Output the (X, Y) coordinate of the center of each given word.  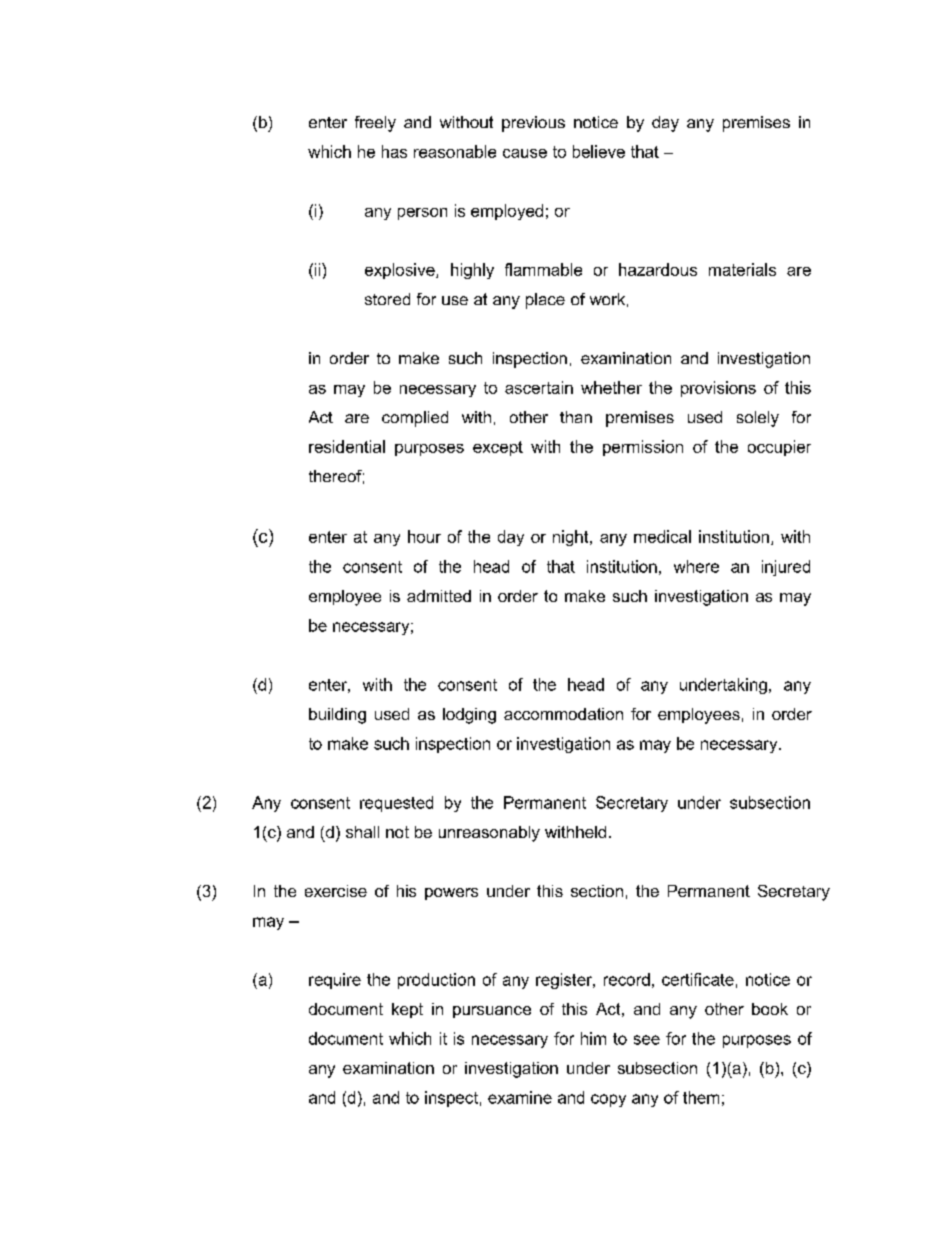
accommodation (563, 714)
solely (758, 419)
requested (396, 804)
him (593, 1038)
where (696, 566)
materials (742, 269)
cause (525, 153)
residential (347, 446)
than (576, 417)
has (394, 151)
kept (407, 1010)
